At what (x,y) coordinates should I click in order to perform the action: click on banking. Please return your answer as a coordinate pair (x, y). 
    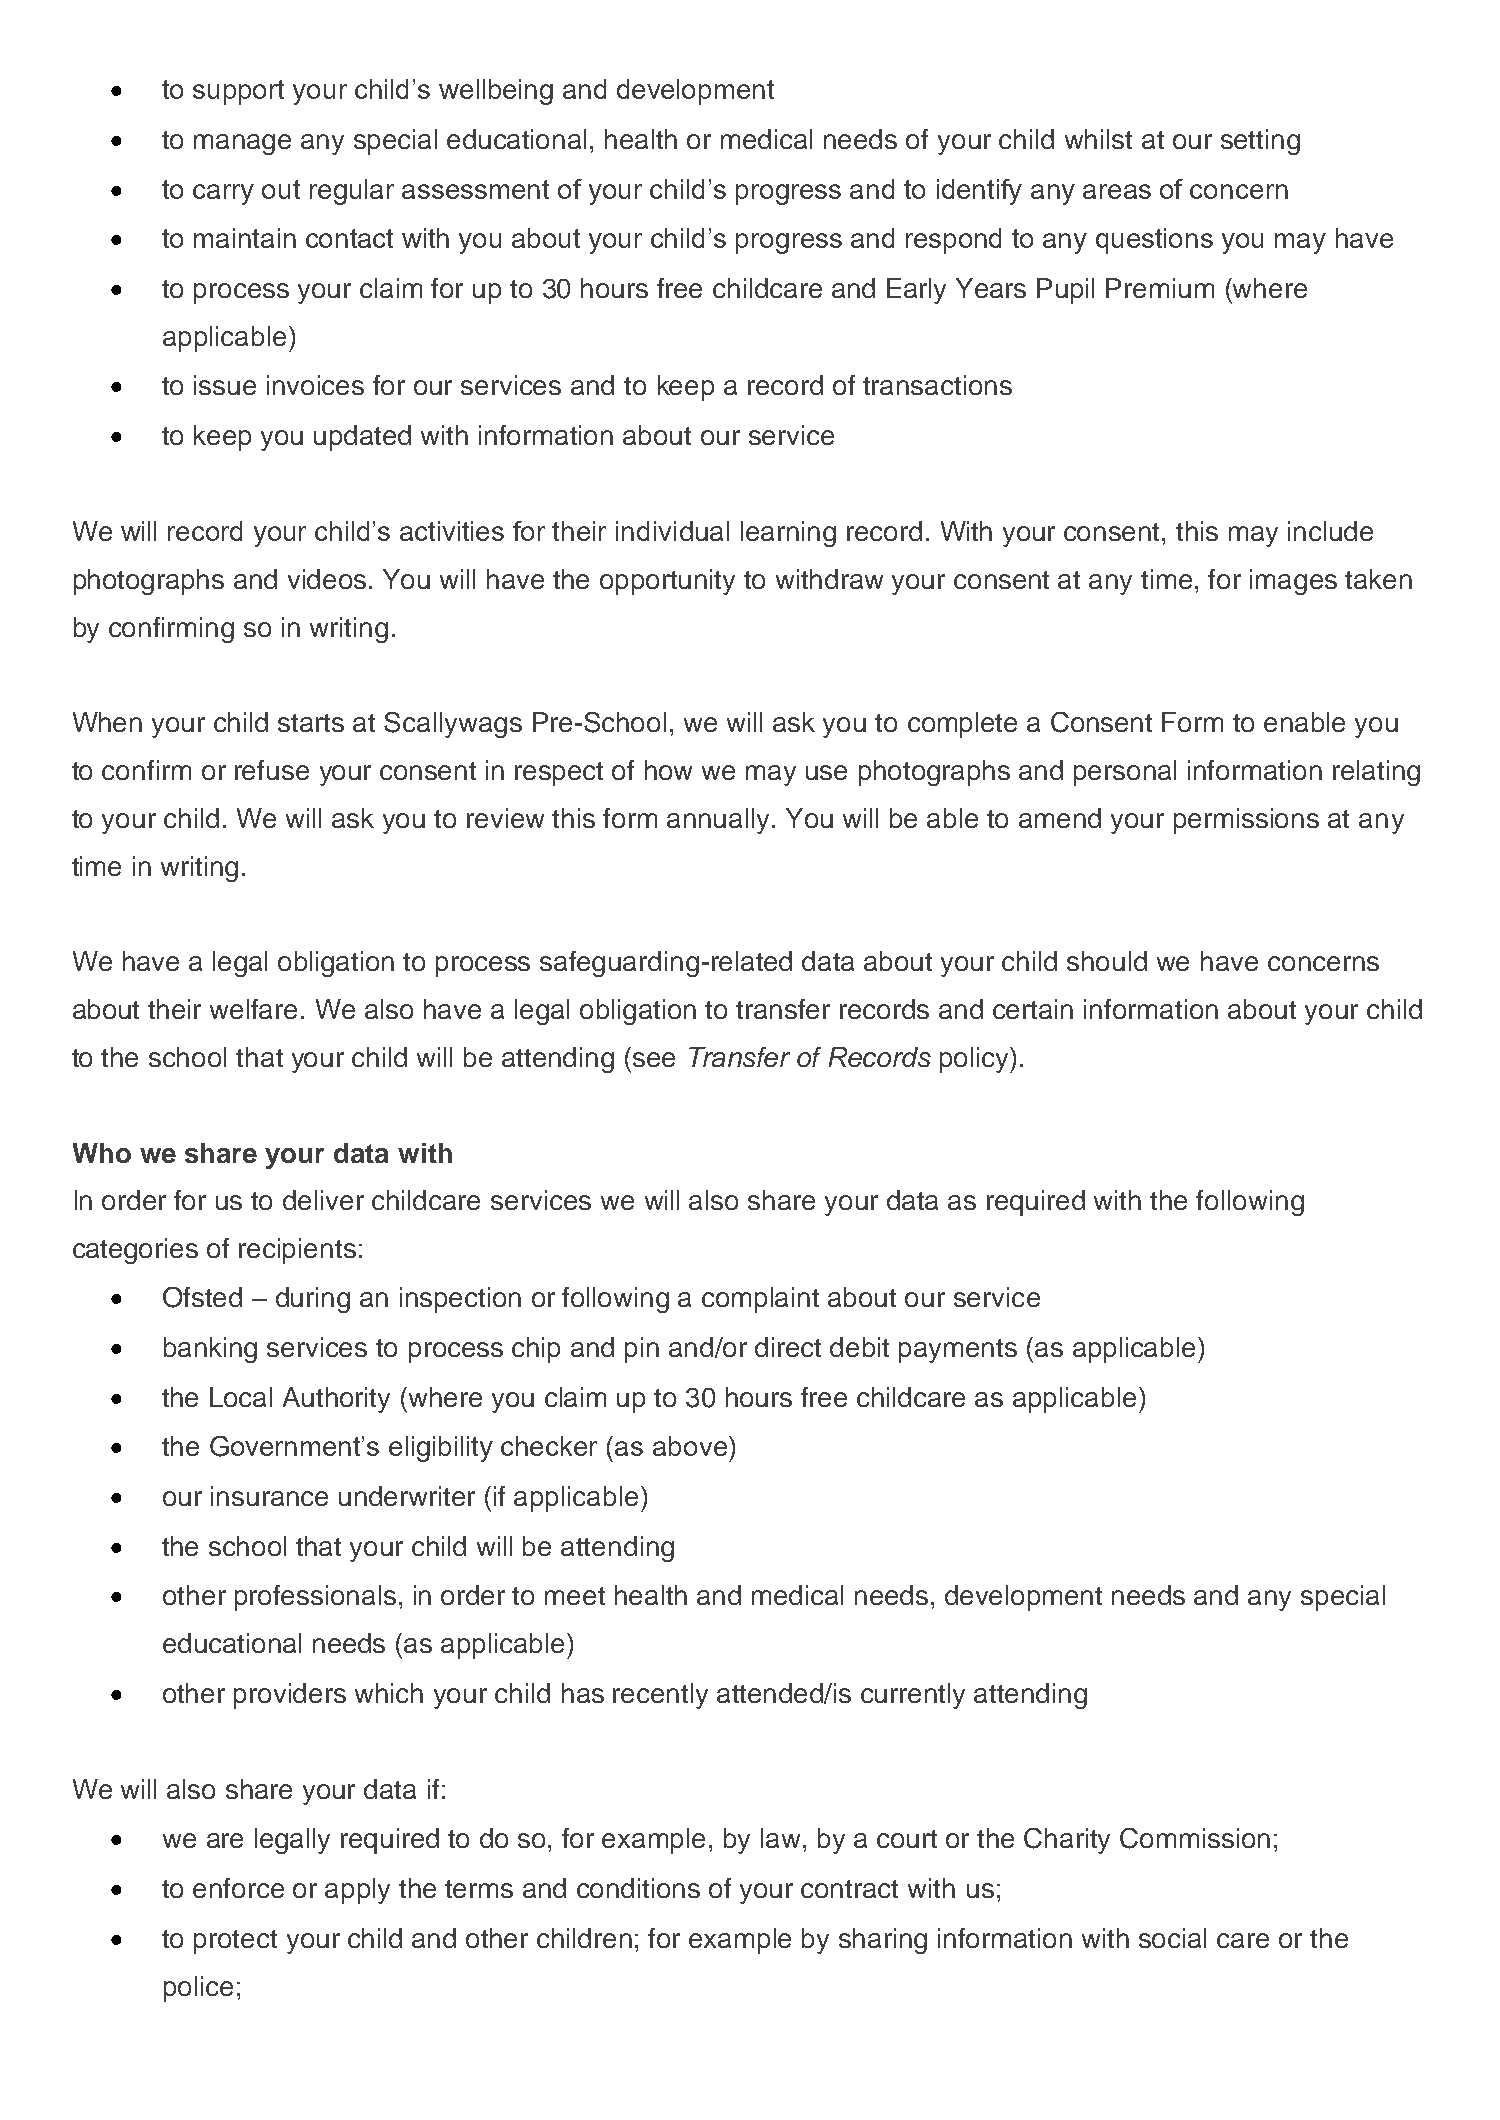
    Looking at the image, I should click on (210, 1350).
